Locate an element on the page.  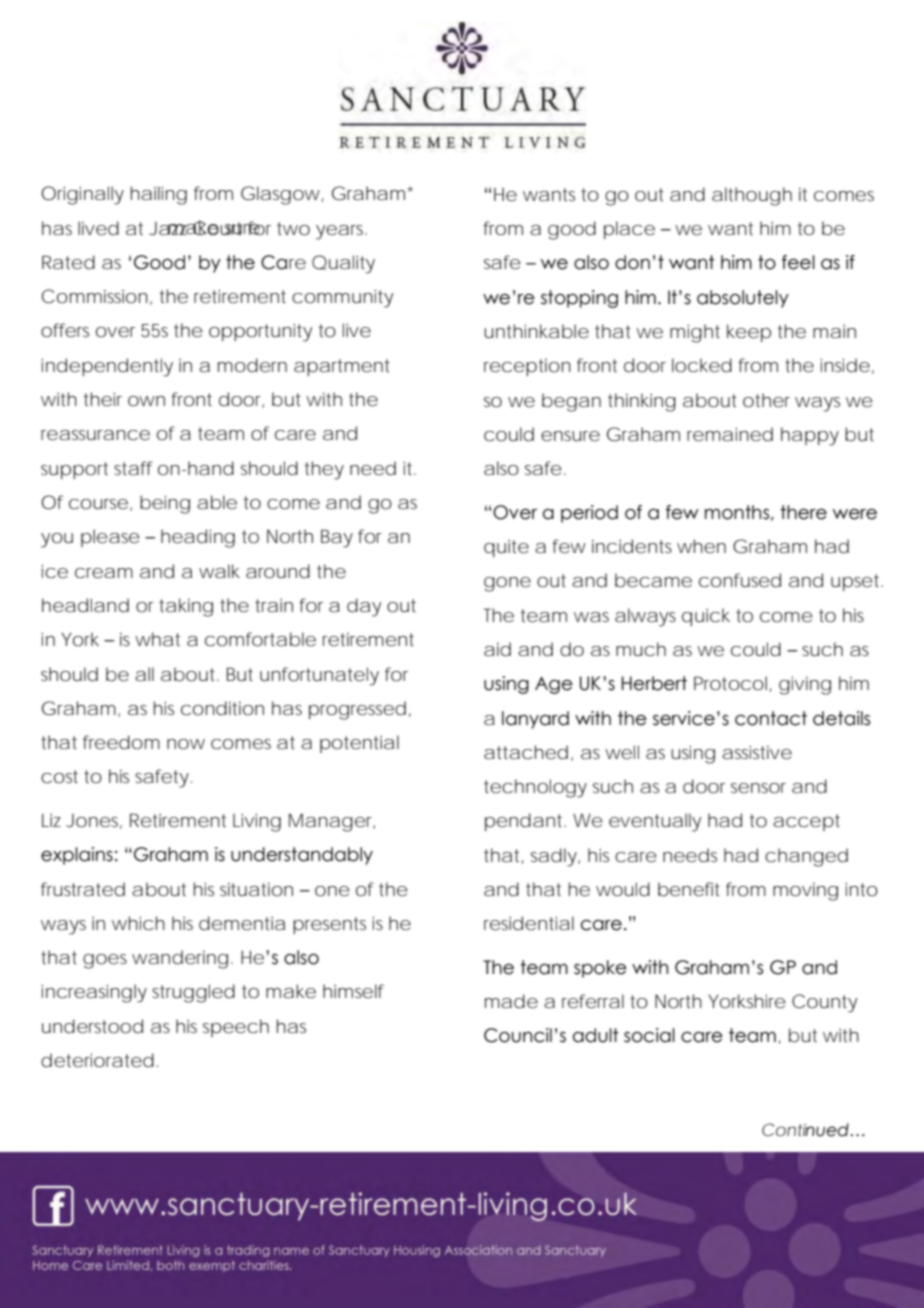
being is located at coordinates (165, 504).
